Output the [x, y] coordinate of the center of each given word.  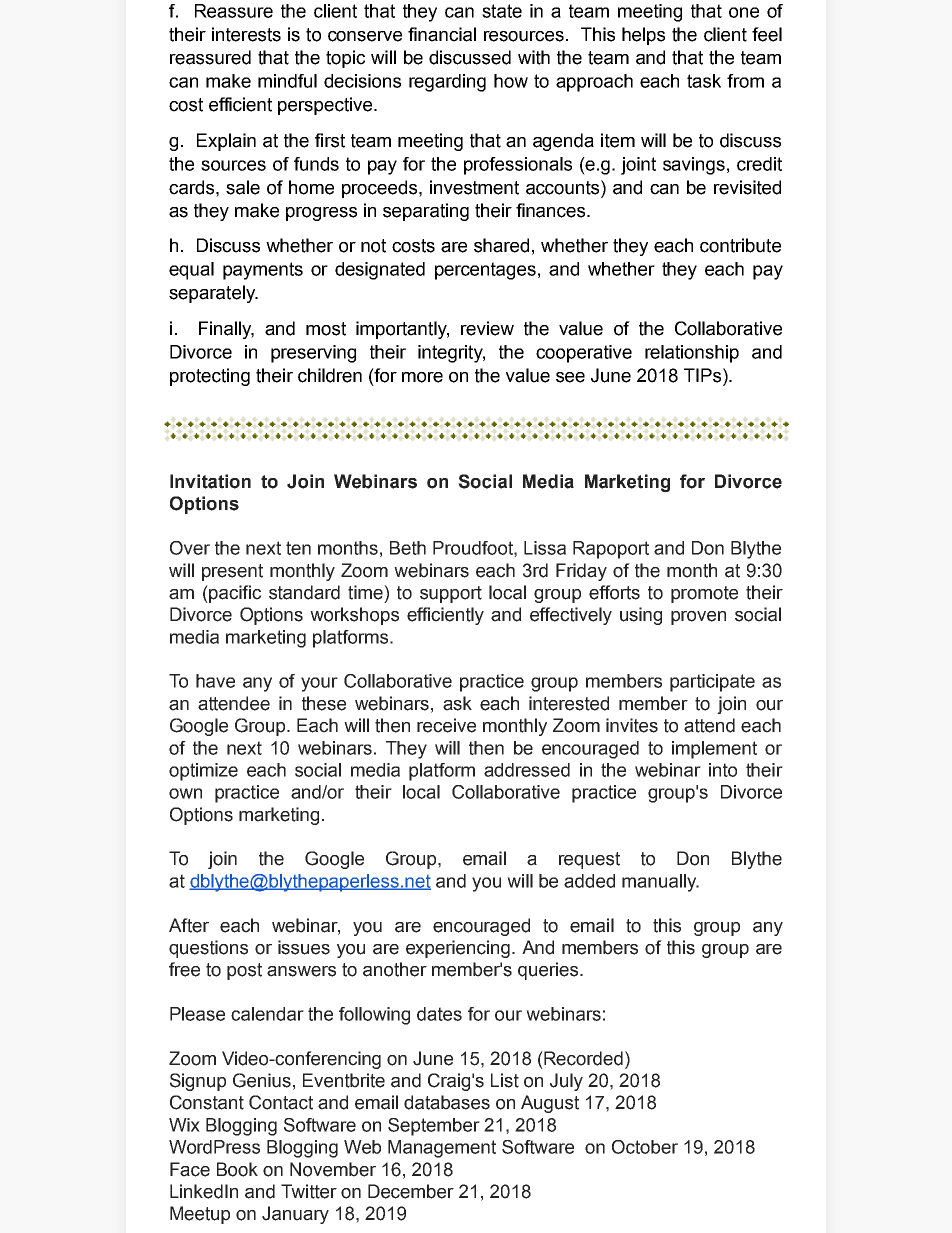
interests [246, 34]
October [645, 1147]
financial [442, 34]
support [451, 594]
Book [237, 1169]
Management [442, 1149]
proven [698, 618]
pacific [234, 594]
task [704, 81]
